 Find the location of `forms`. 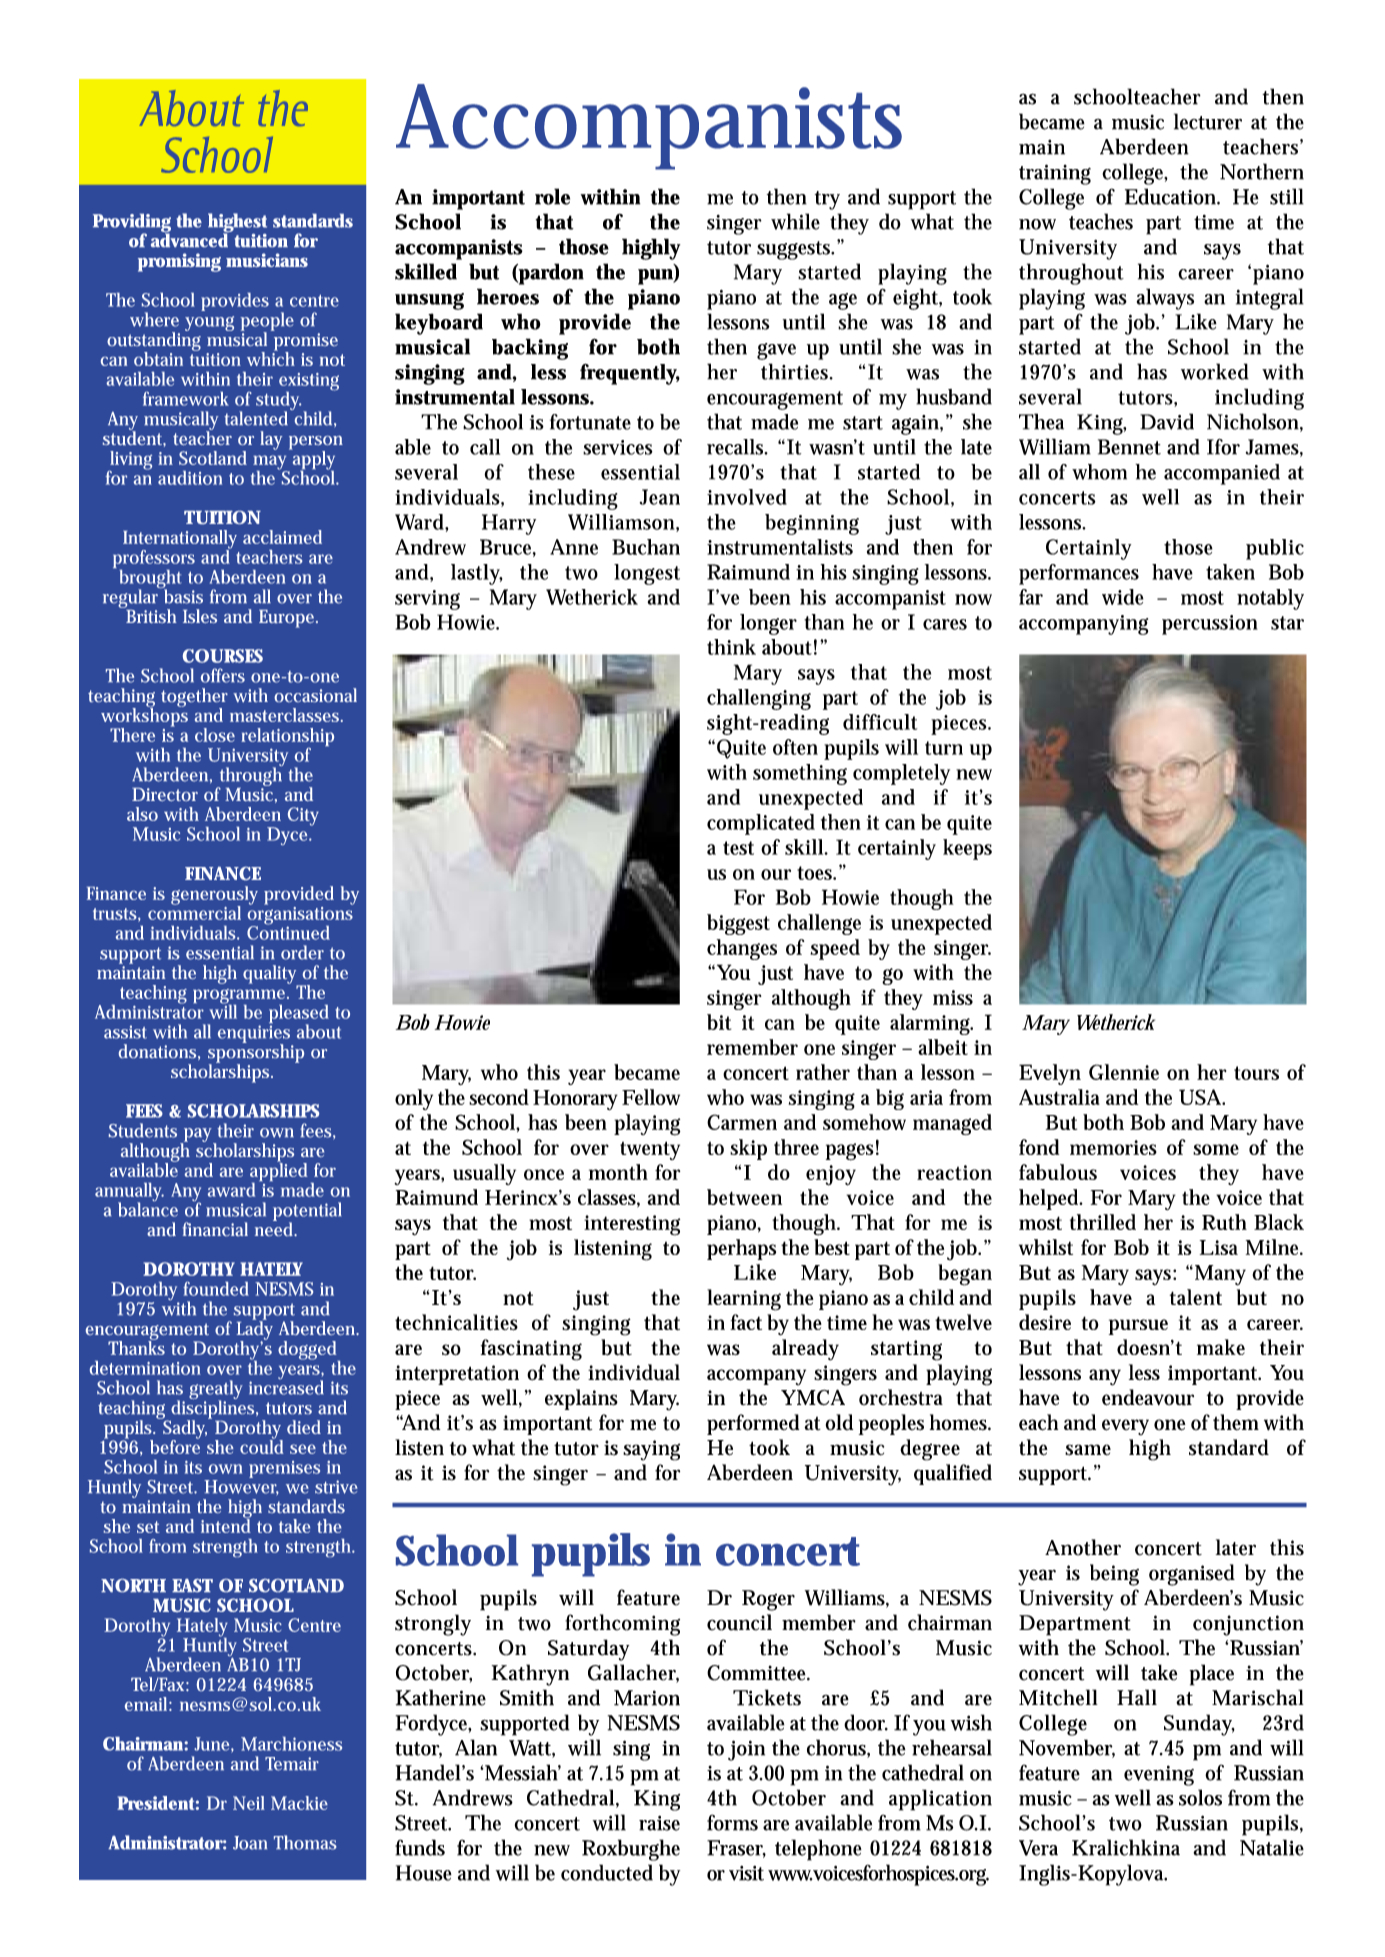

forms is located at coordinates (732, 1822).
